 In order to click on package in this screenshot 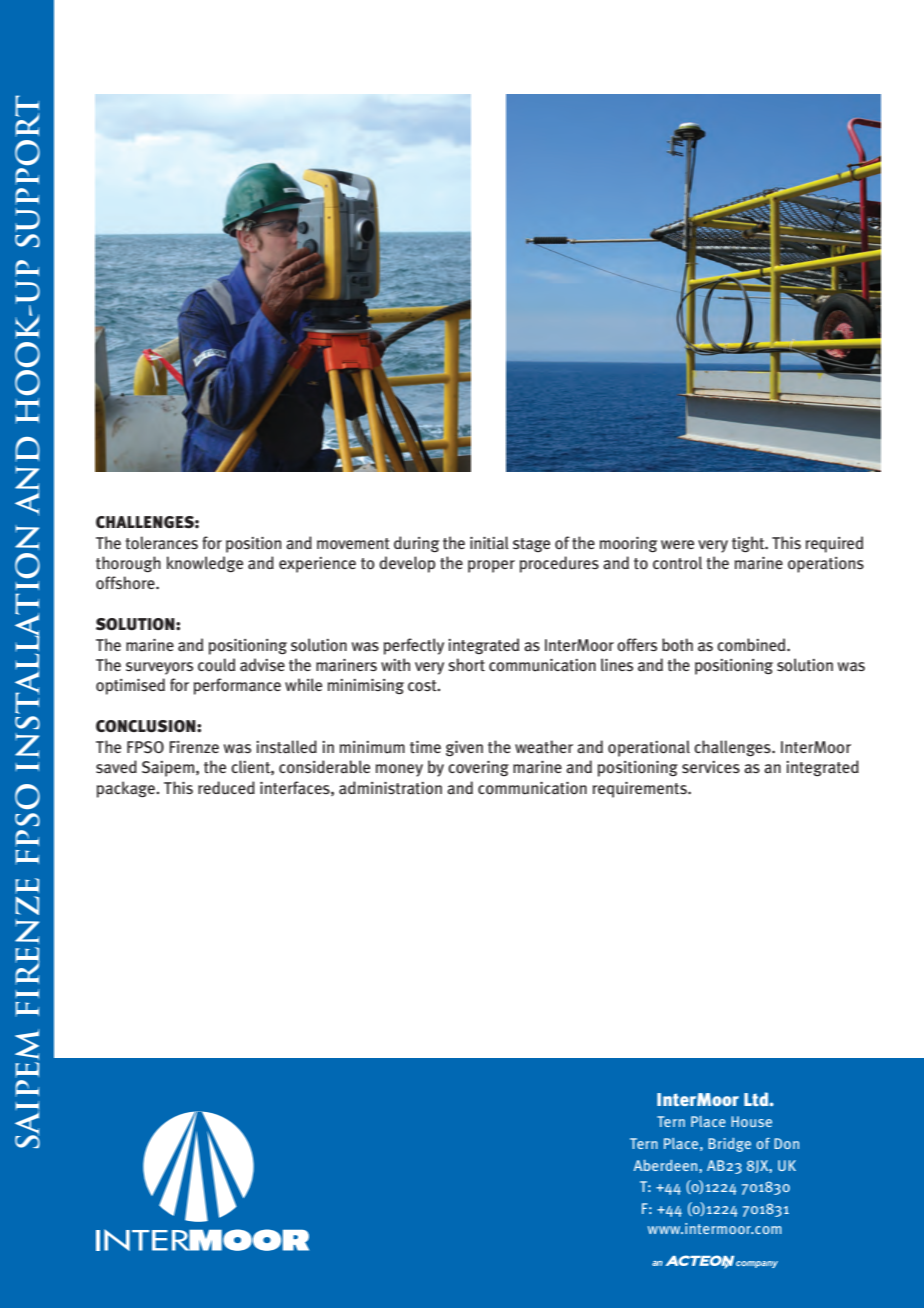, I will do `click(127, 789)`.
